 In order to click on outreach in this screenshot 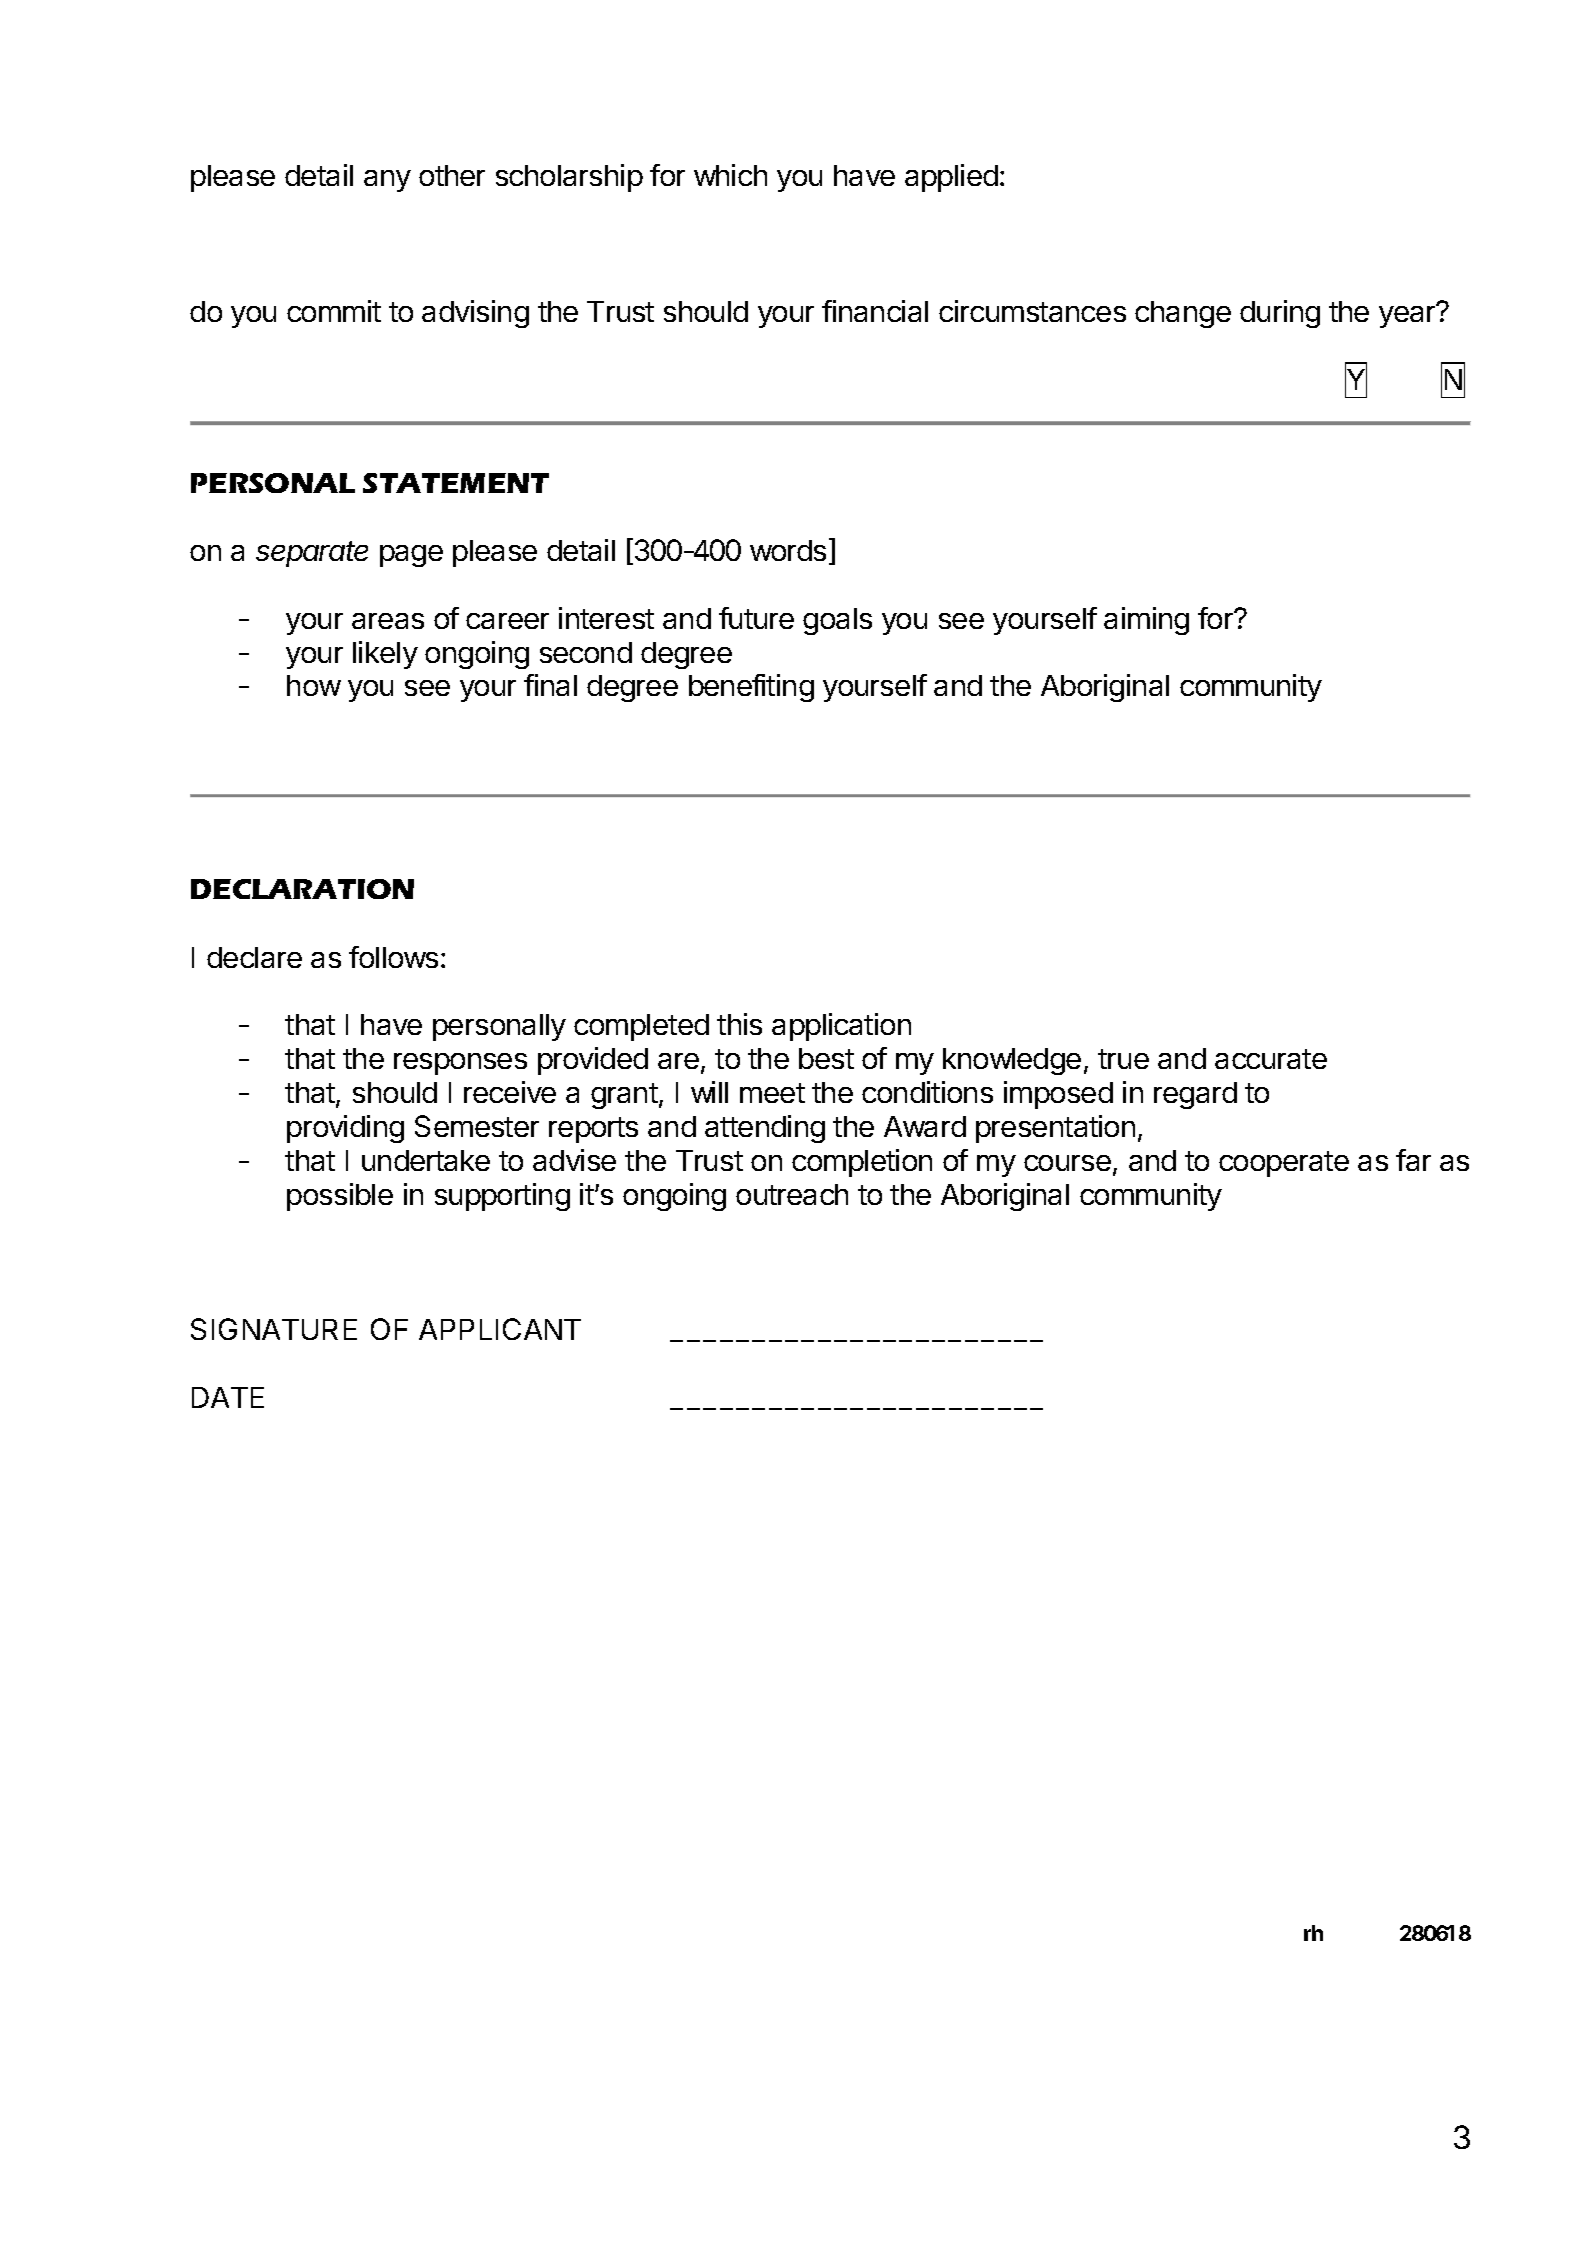, I will do `click(792, 1194)`.
